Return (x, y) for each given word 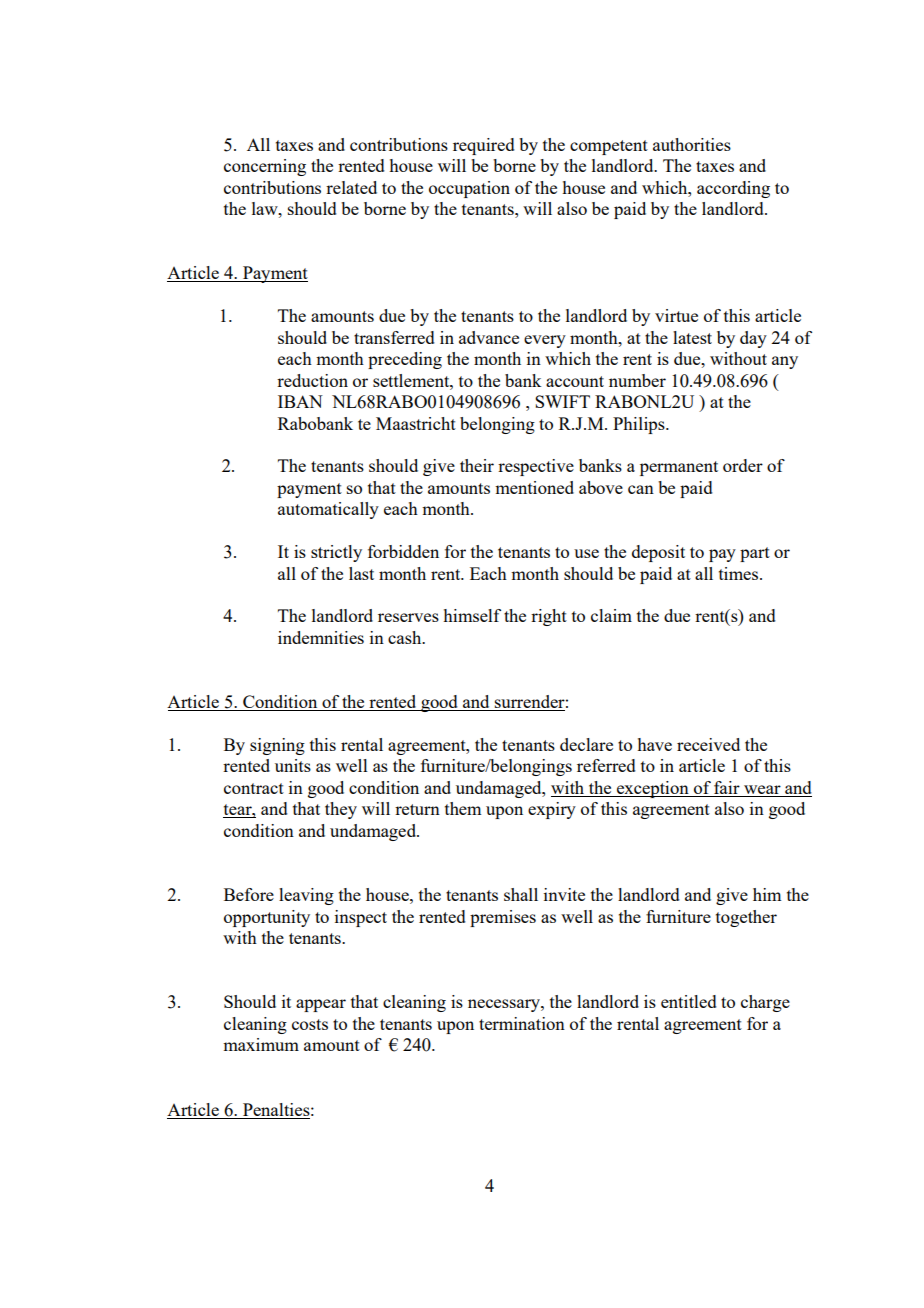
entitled (689, 1001)
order (743, 465)
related (351, 187)
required (484, 146)
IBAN (300, 401)
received (708, 744)
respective (536, 467)
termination (522, 1023)
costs (310, 1024)
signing (277, 746)
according (733, 189)
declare (586, 744)
